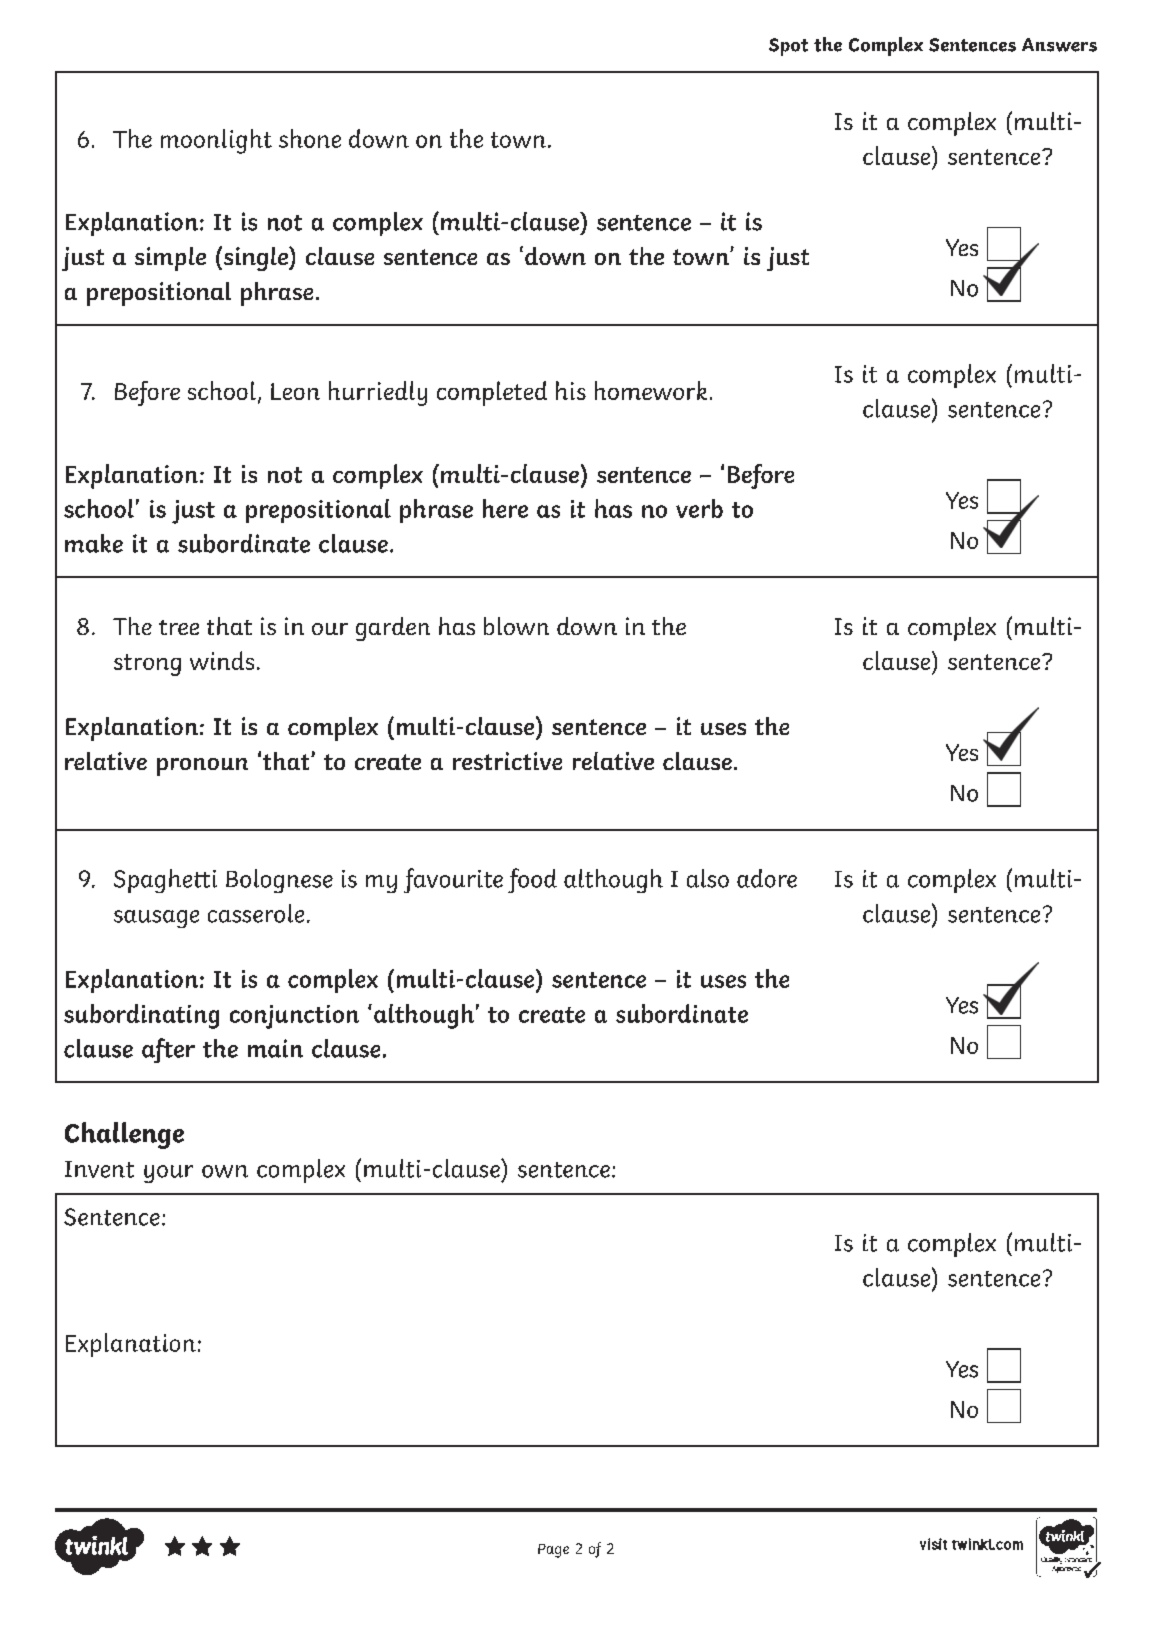  Describe the element at coordinates (216, 141) in the document. I see `moonlight` at that location.
